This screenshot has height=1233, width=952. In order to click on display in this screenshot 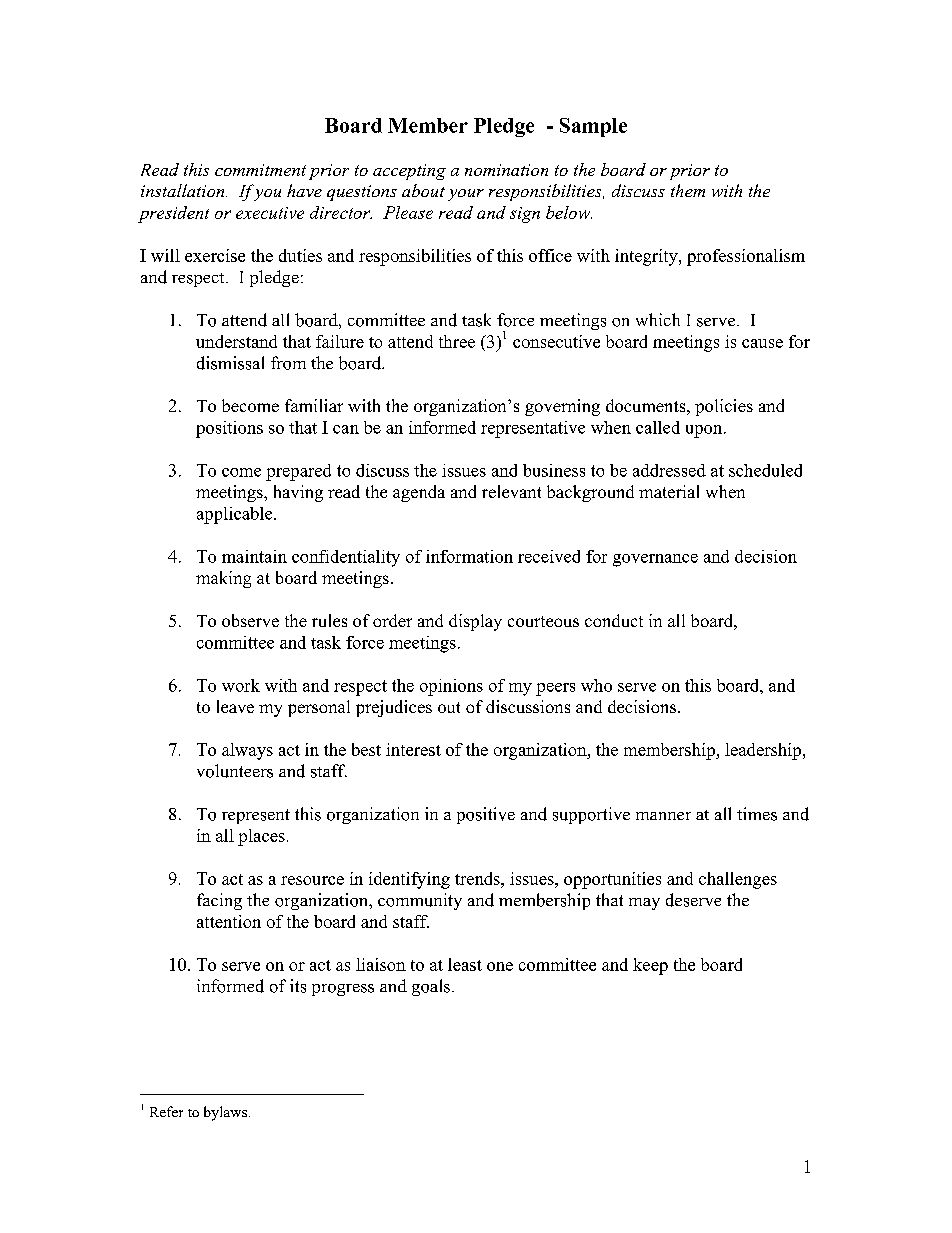, I will do `click(475, 622)`.
